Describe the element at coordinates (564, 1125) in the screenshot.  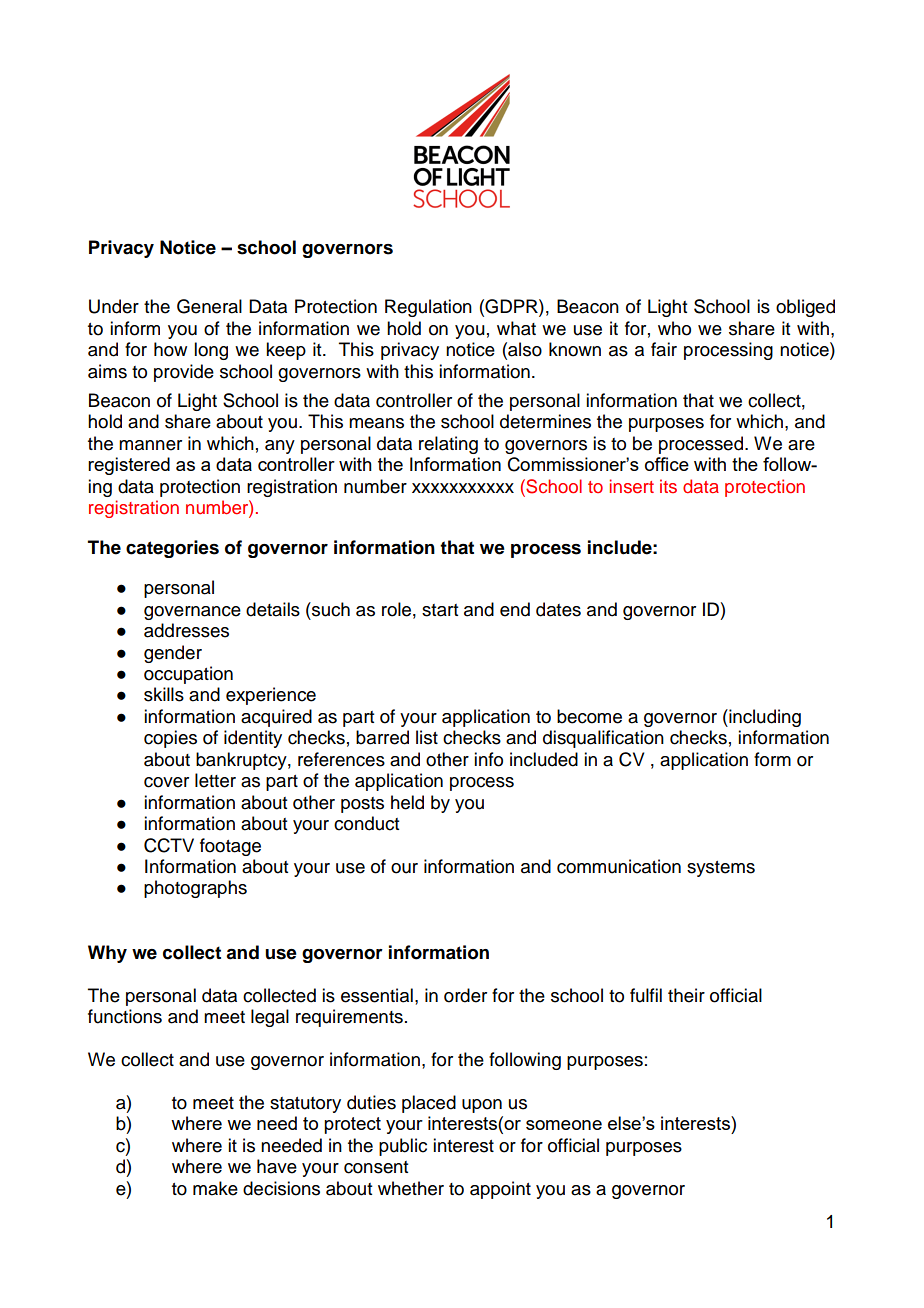
I see `someone` at that location.
